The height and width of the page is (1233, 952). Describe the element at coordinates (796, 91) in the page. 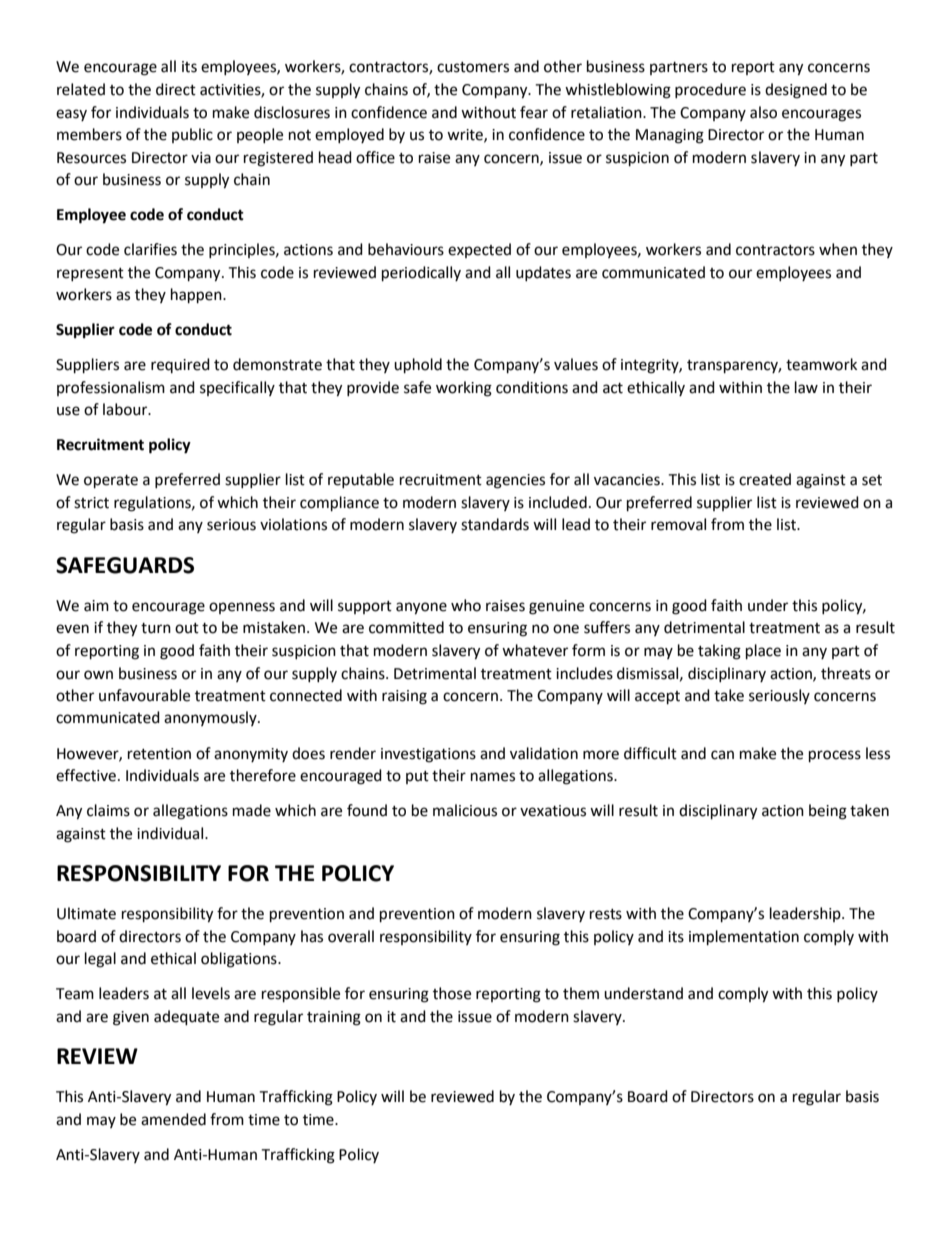

I see `designed` at that location.
